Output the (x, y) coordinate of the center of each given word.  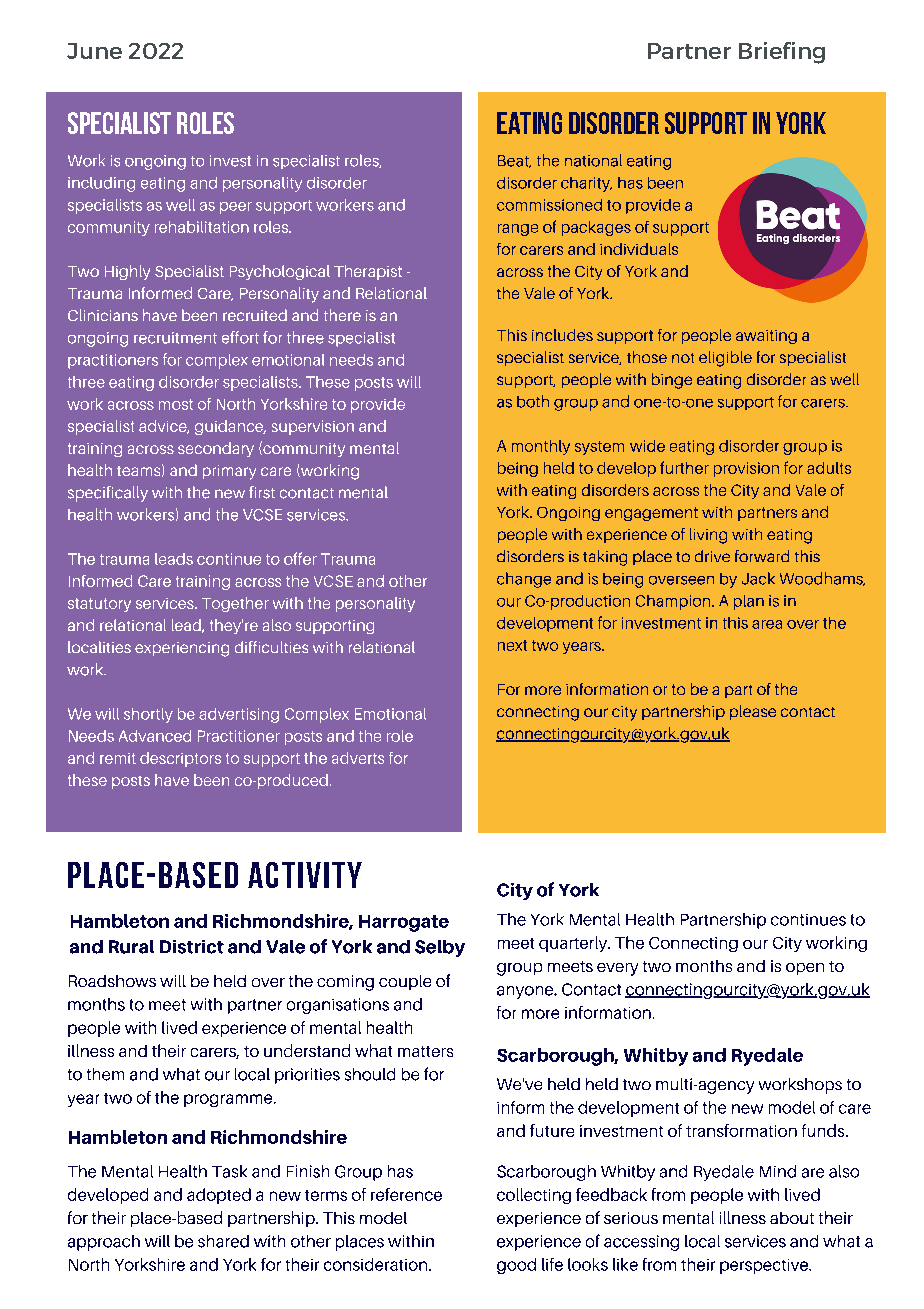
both (533, 401)
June (94, 51)
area (767, 624)
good (516, 1266)
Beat (514, 161)
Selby (440, 948)
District (192, 947)
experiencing (182, 649)
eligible (725, 359)
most (176, 404)
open (805, 969)
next (512, 645)
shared (223, 1241)
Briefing (782, 53)
